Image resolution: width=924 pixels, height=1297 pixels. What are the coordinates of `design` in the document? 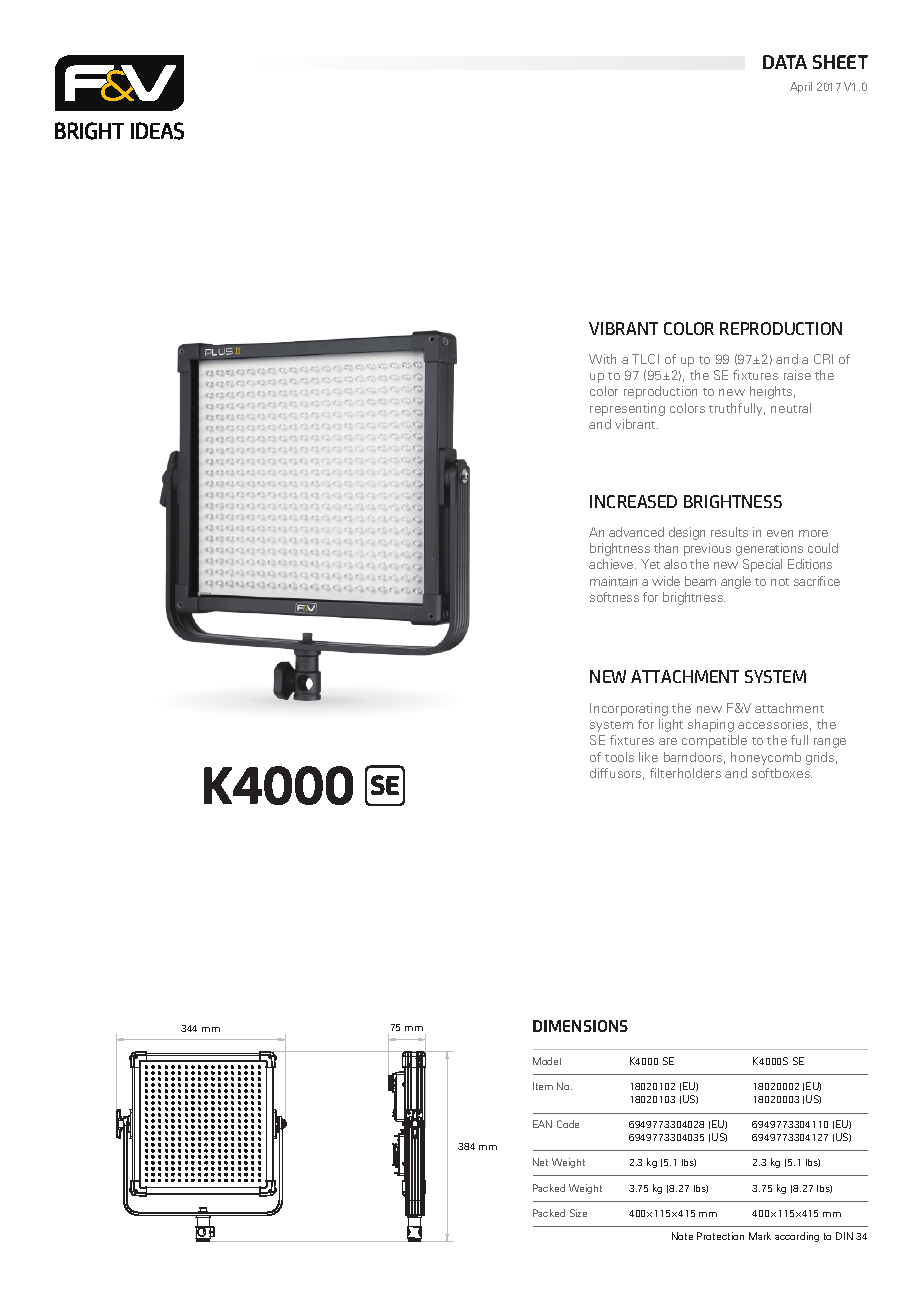 It's located at (687, 533).
